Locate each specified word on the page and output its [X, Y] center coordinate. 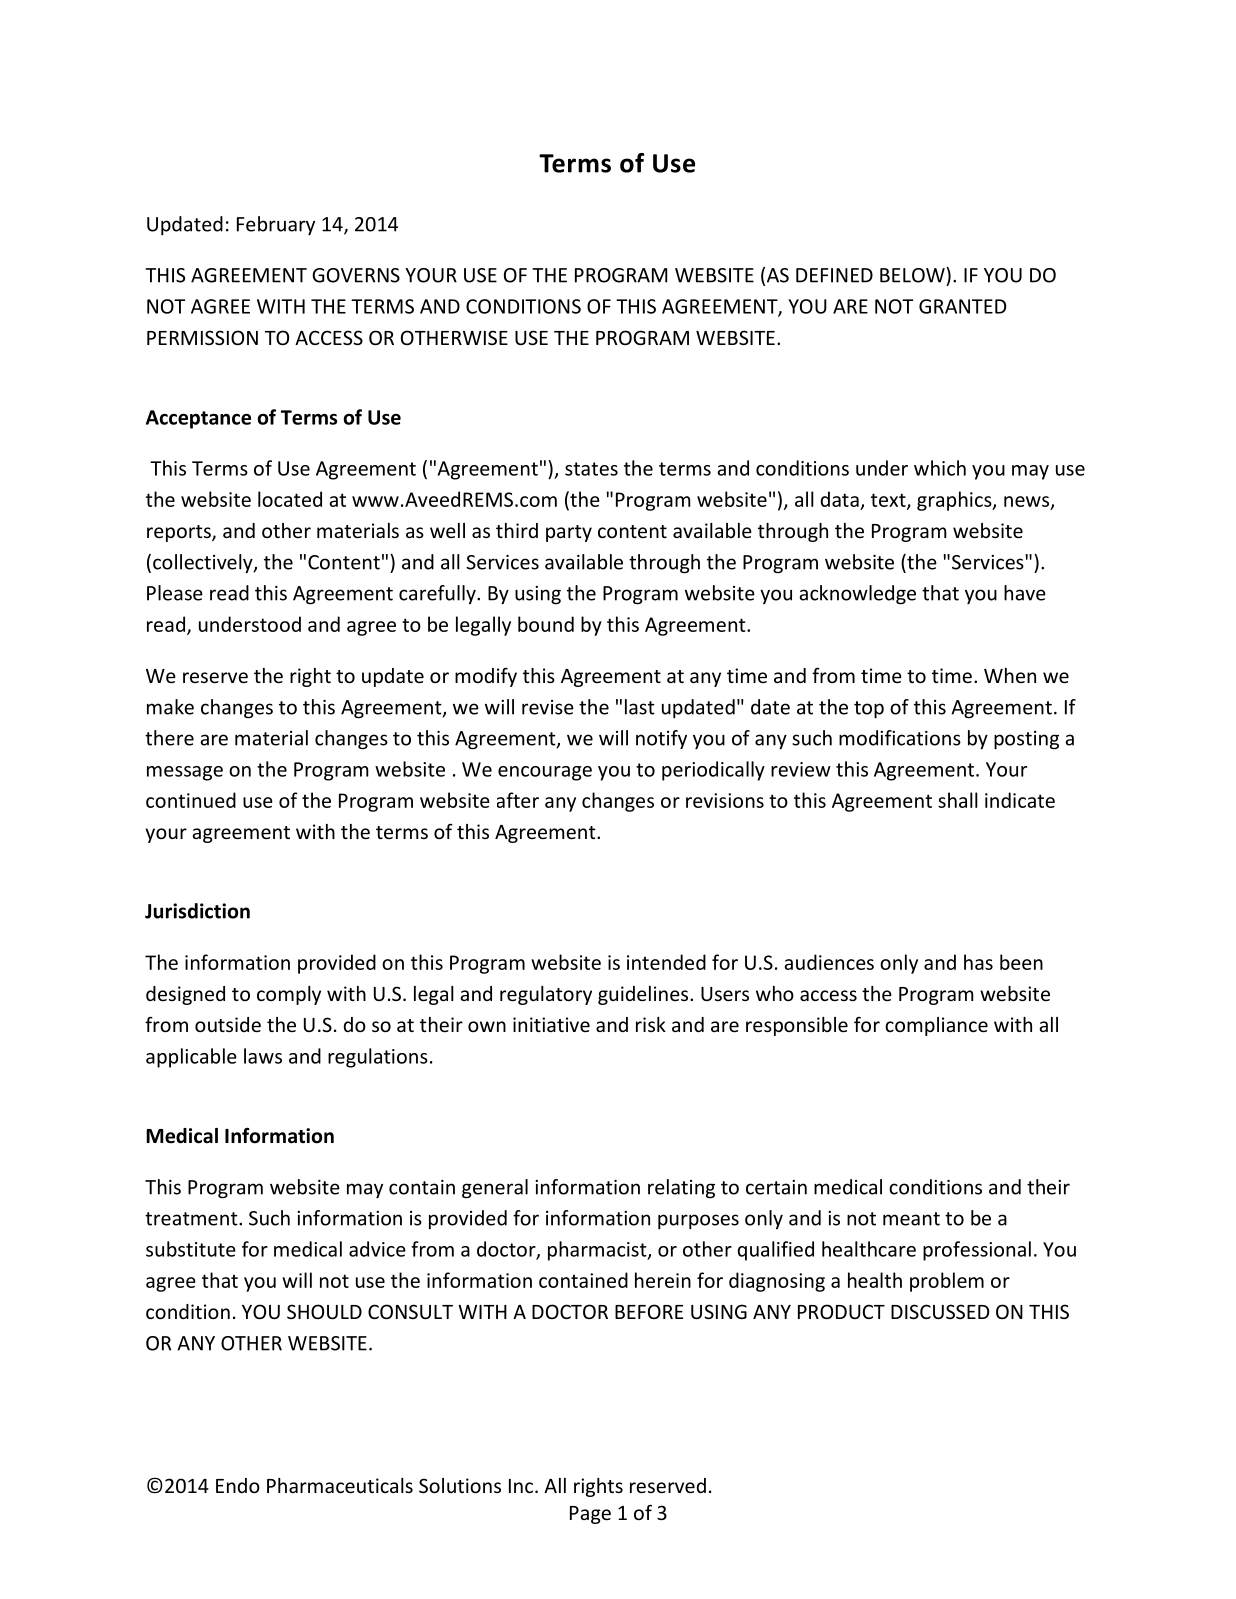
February [276, 225]
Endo [238, 1485]
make [170, 707]
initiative [551, 1024]
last [640, 707]
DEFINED [834, 275]
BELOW [913, 275]
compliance [936, 1026]
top [869, 710]
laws [263, 1056]
